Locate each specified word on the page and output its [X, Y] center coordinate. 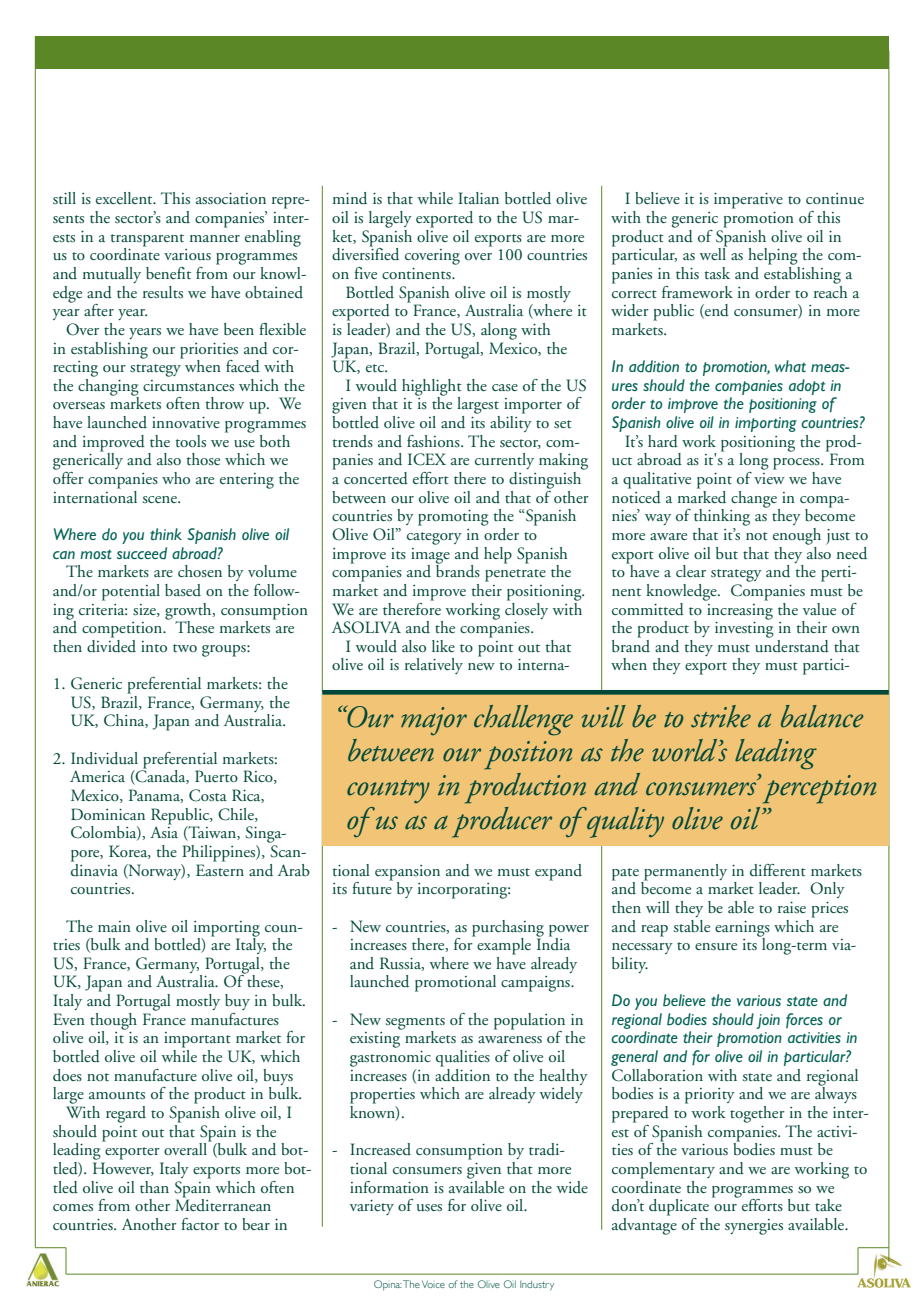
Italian [478, 198]
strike [721, 716]
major [434, 721]
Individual [104, 758]
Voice [433, 1284]
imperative [748, 201]
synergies [754, 1227]
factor [200, 1224]
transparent [147, 241]
